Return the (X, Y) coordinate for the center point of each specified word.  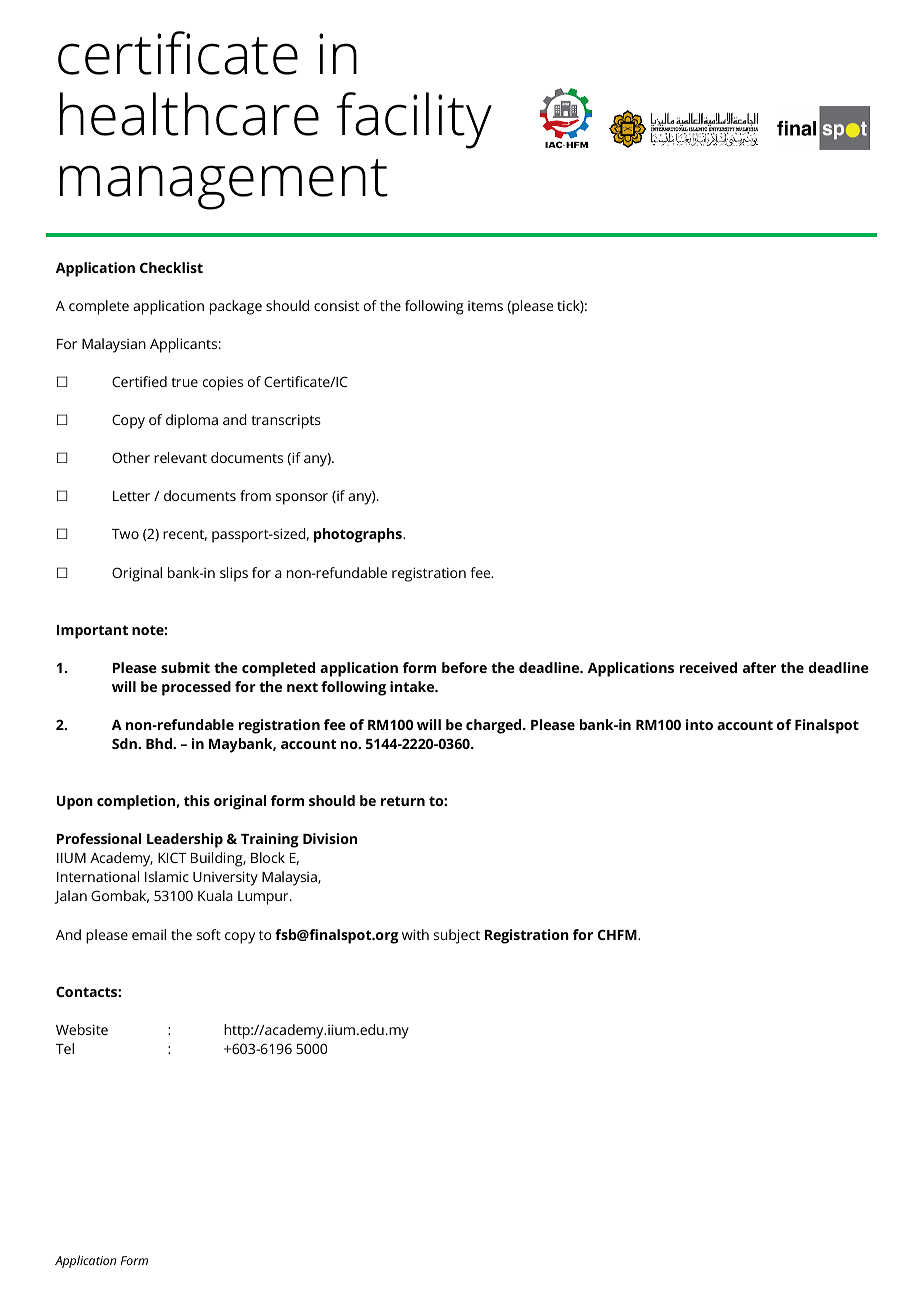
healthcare (189, 114)
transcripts (286, 421)
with (415, 934)
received (708, 667)
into (699, 724)
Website (82, 1029)
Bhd (160, 743)
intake (413, 686)
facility (414, 120)
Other (131, 457)
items (485, 306)
